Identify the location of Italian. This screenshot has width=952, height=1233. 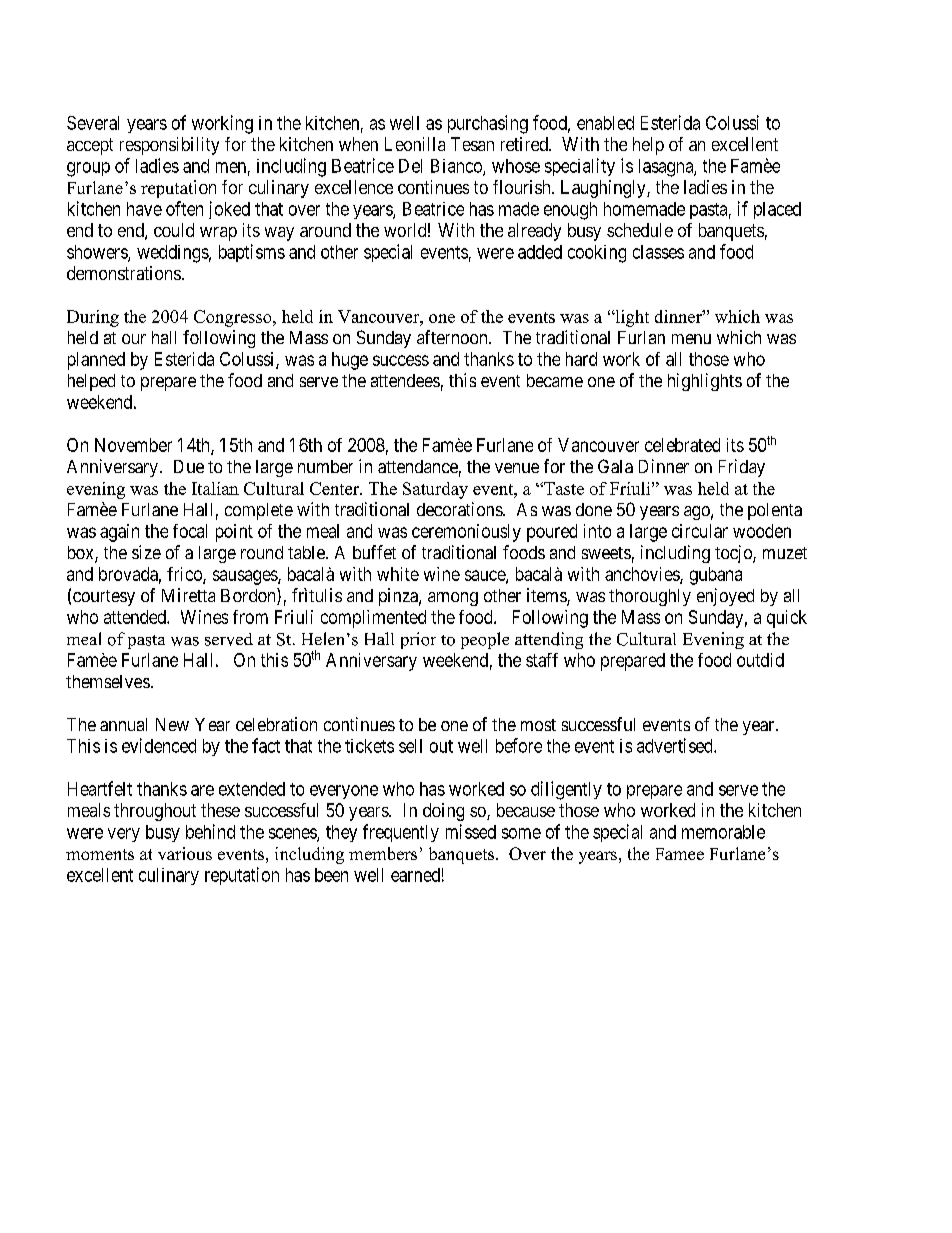
(215, 488).
